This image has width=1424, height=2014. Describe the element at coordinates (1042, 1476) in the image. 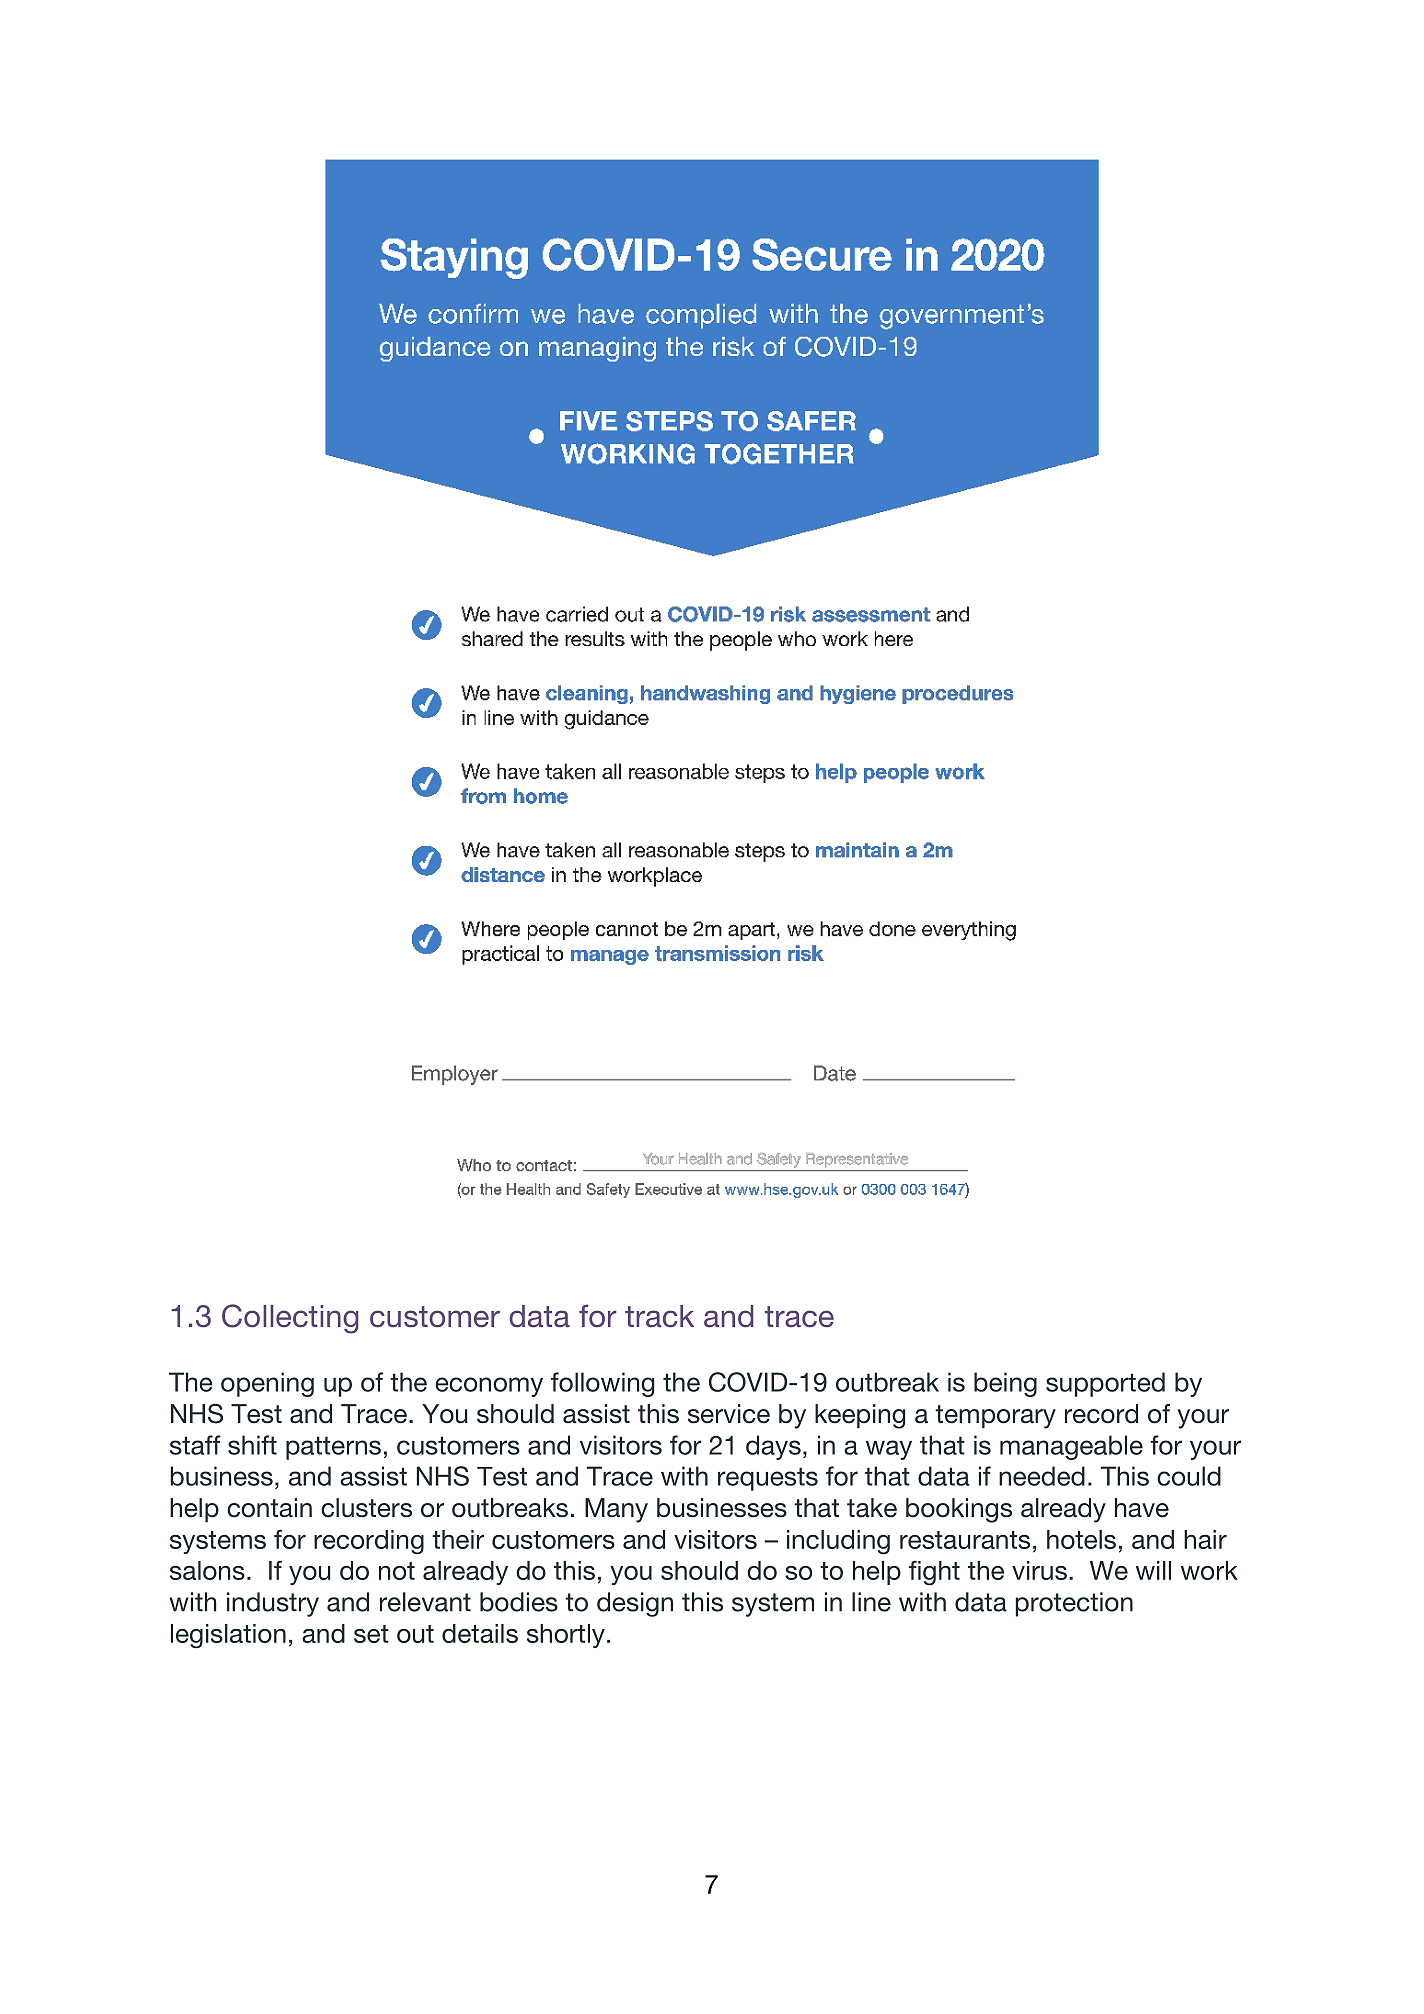

I see `needed` at that location.
